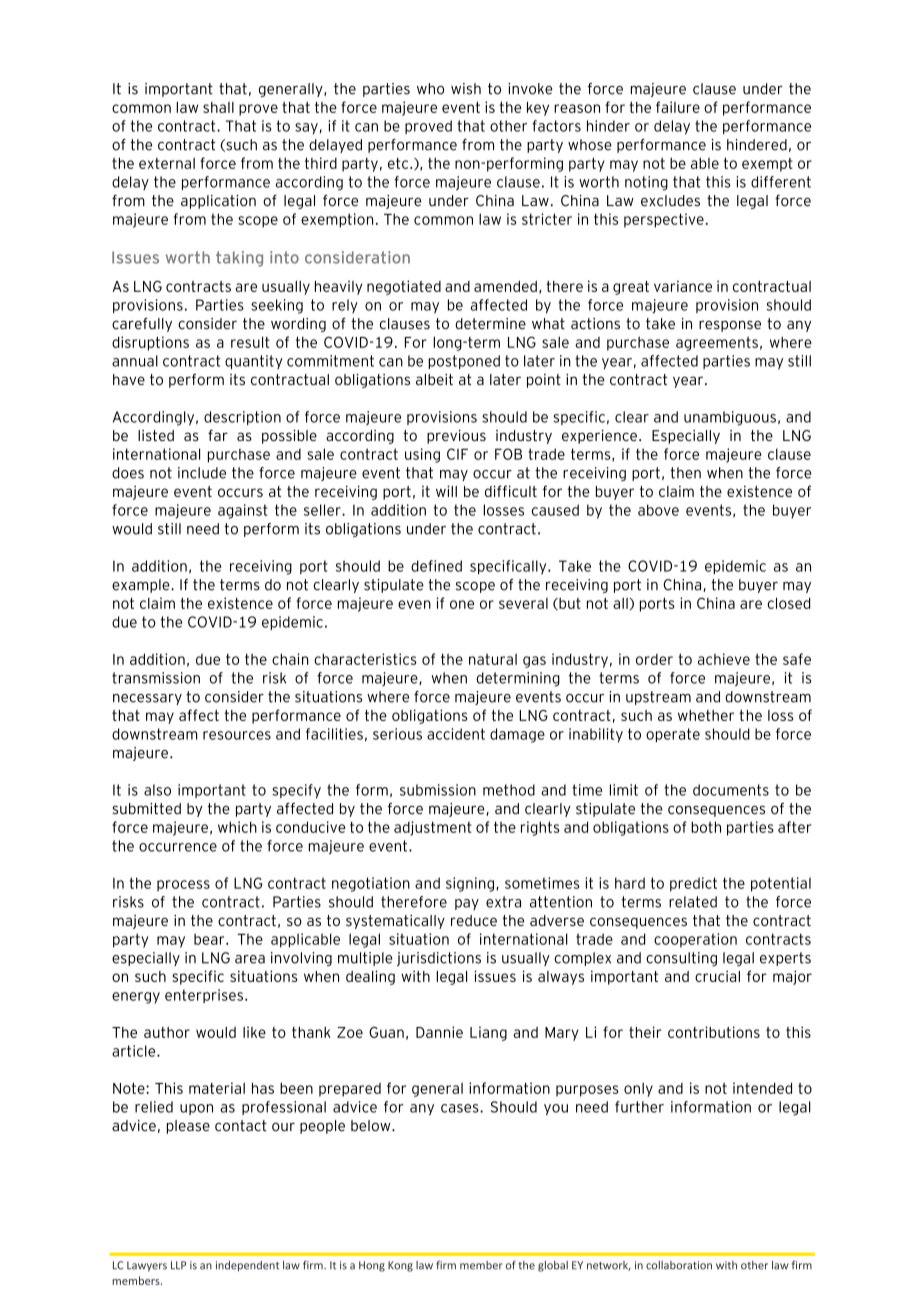  I want to click on wish, so click(466, 89).
